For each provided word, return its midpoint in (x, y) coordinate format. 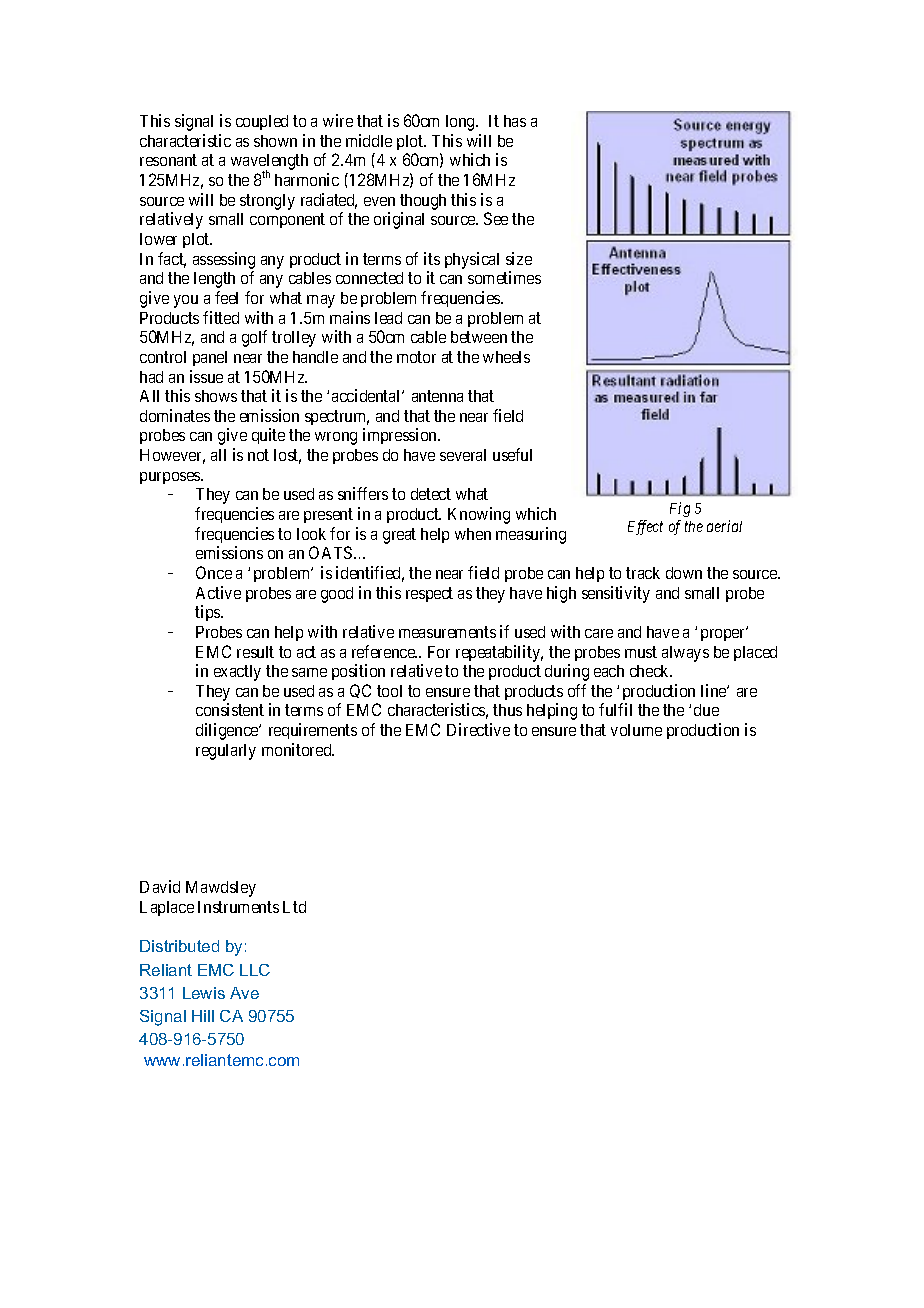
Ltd (294, 907)
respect (429, 594)
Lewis (204, 993)
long (461, 123)
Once (214, 572)
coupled (262, 122)
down (684, 573)
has (515, 121)
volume (636, 730)
